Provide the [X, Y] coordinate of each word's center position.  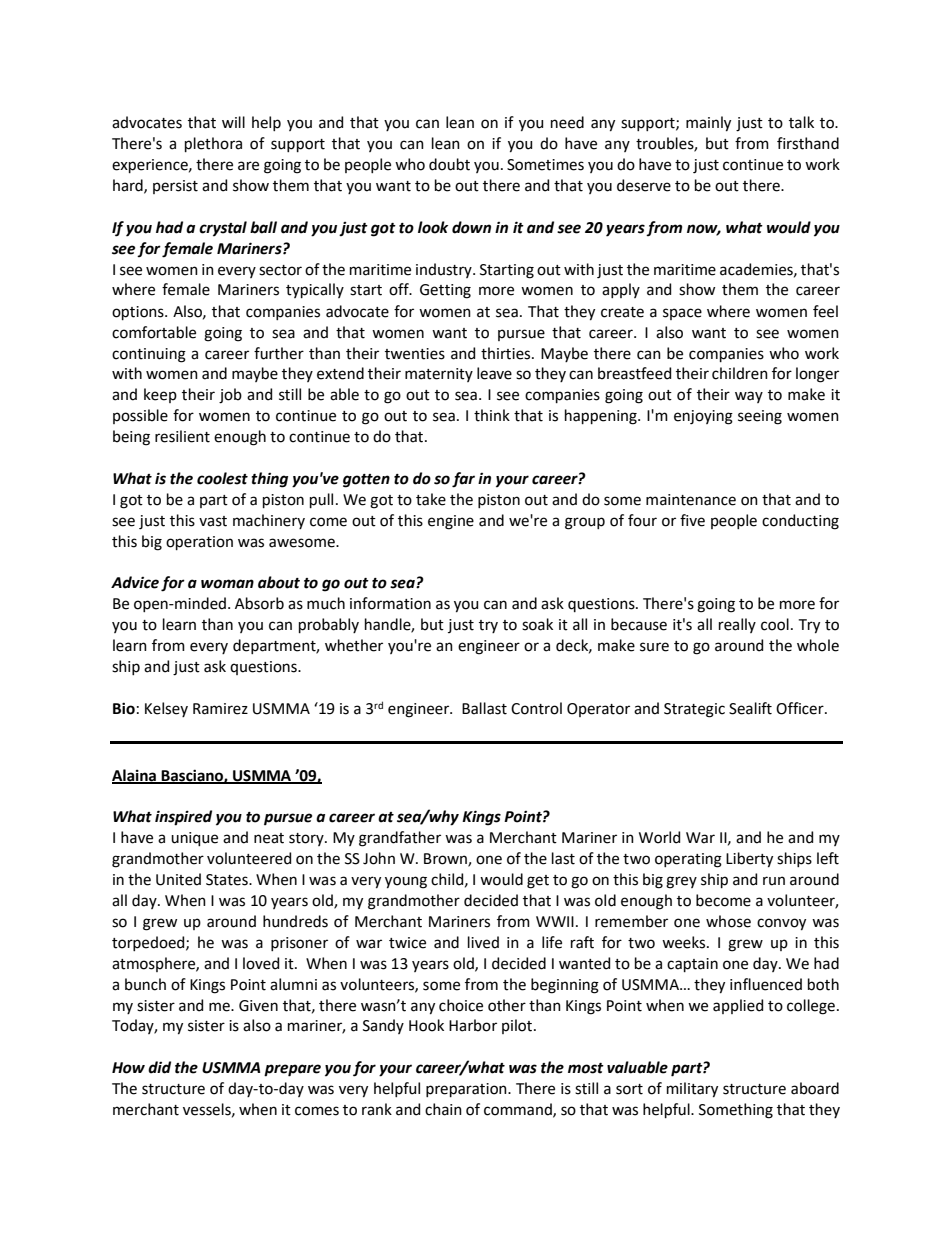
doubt [449, 164]
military [692, 1090]
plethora [213, 144]
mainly [708, 124]
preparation [467, 1090]
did [159, 1067]
